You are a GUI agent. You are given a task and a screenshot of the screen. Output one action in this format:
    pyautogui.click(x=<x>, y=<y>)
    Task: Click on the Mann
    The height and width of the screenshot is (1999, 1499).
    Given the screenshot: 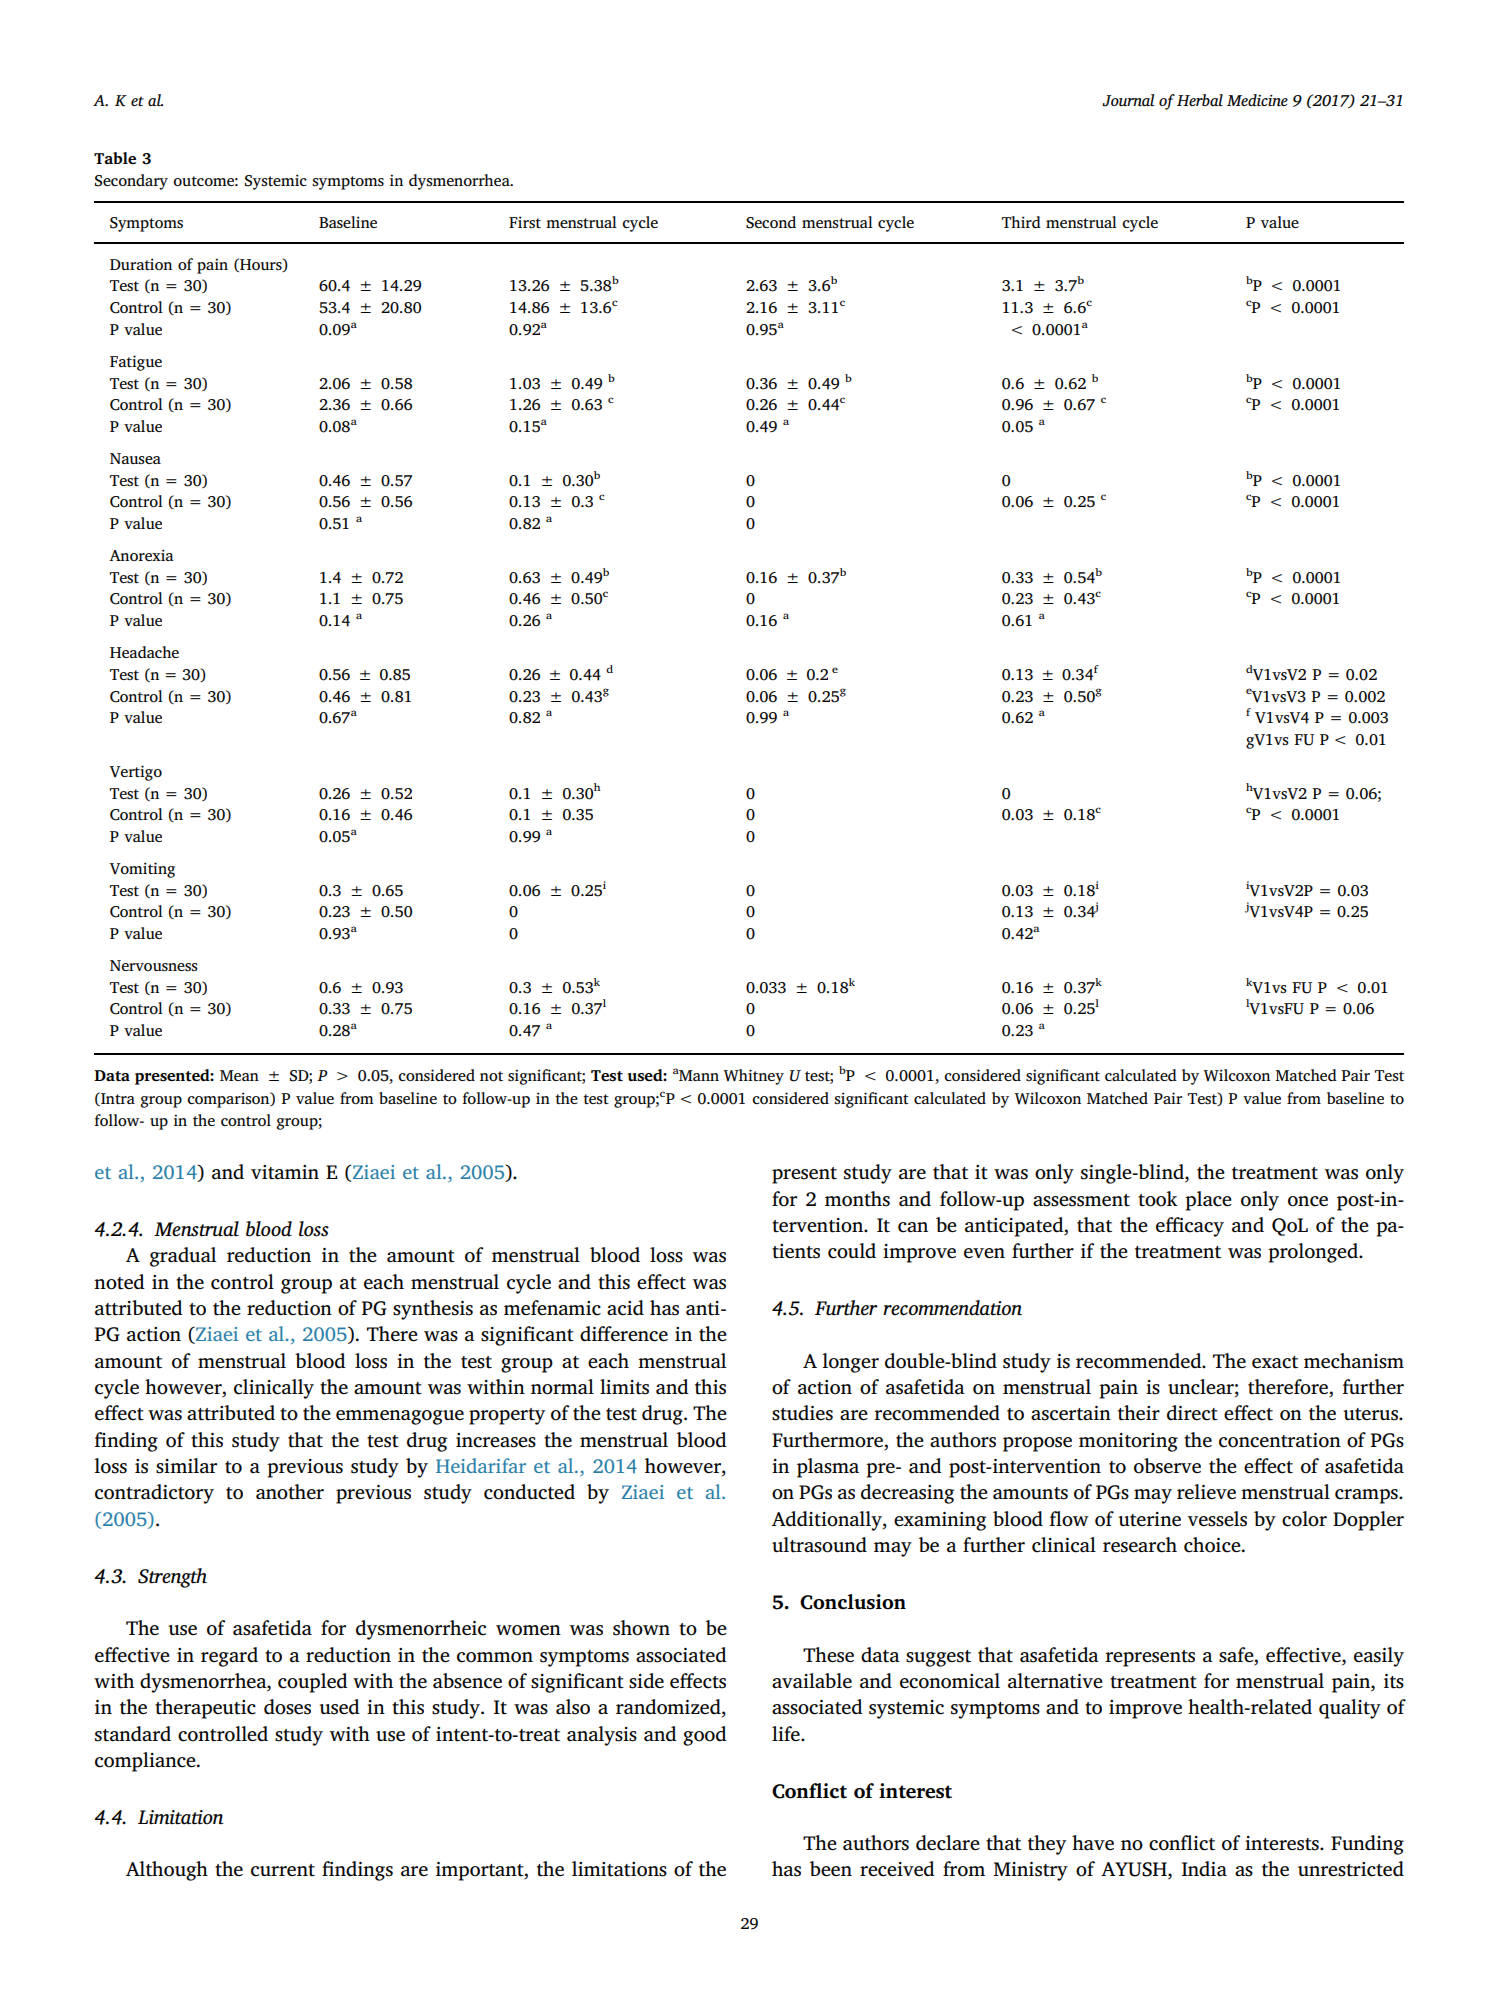 What is the action you would take?
    pyautogui.click(x=698, y=1075)
